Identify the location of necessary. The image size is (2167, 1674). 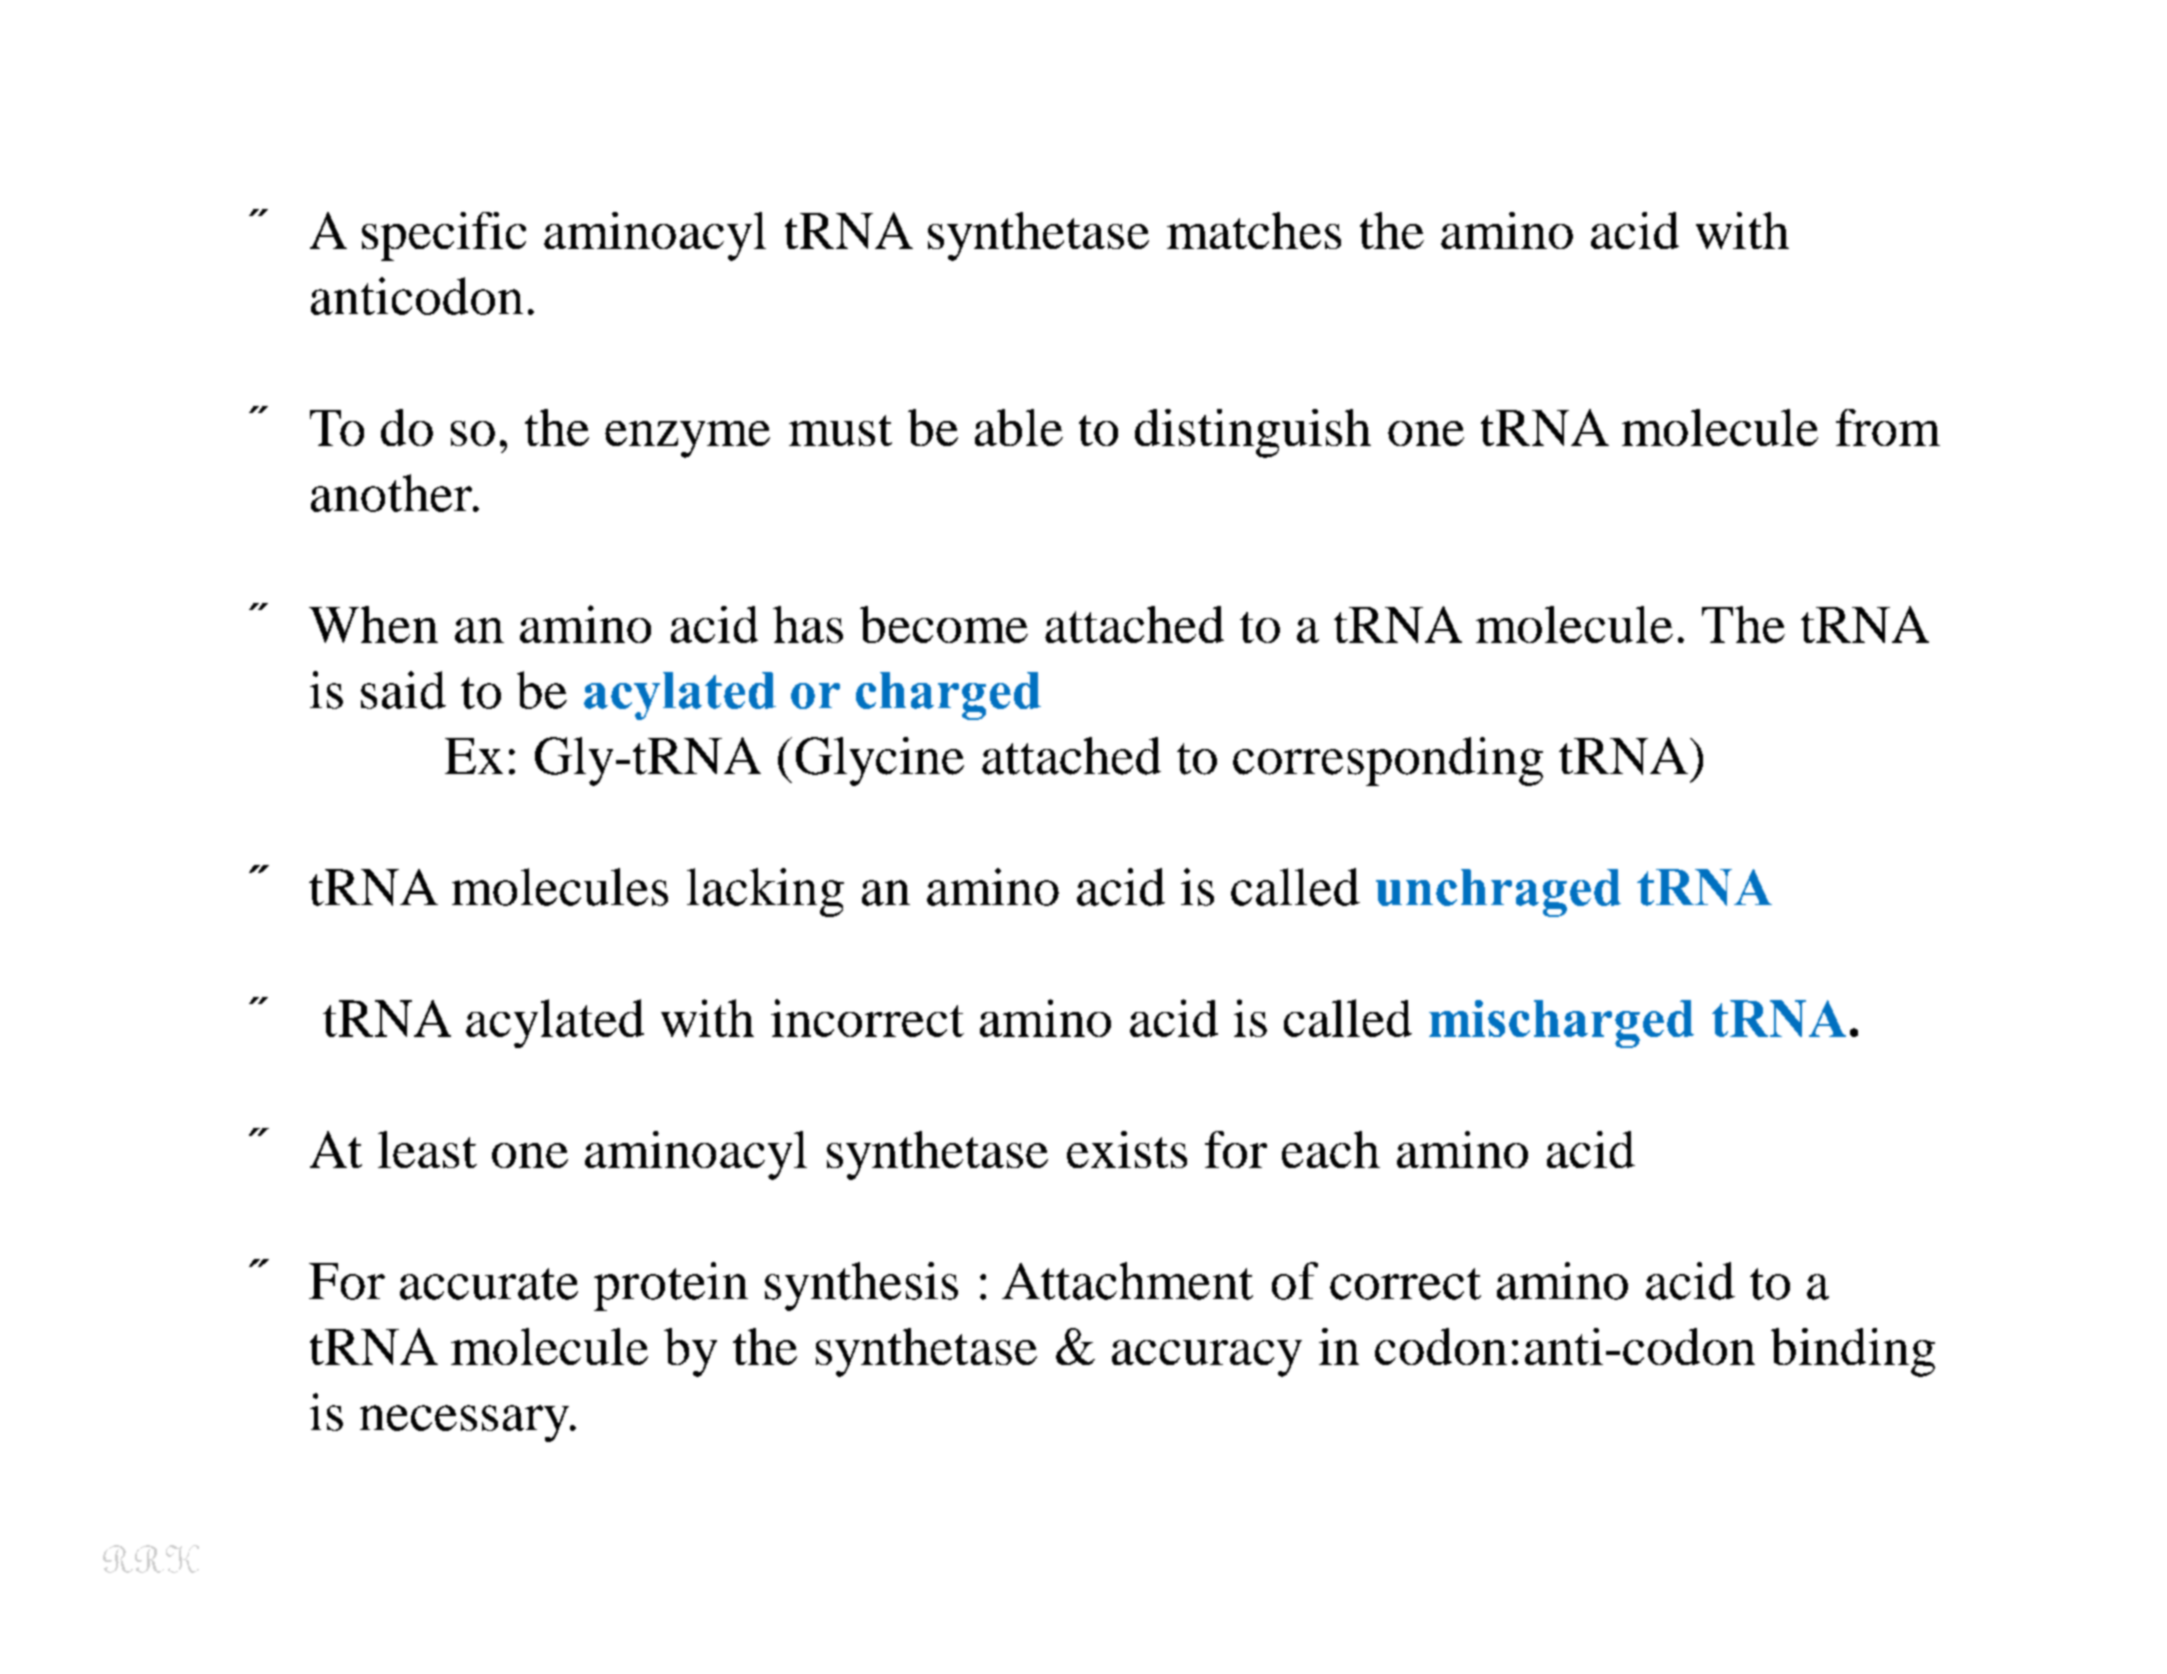
(465, 1423).
